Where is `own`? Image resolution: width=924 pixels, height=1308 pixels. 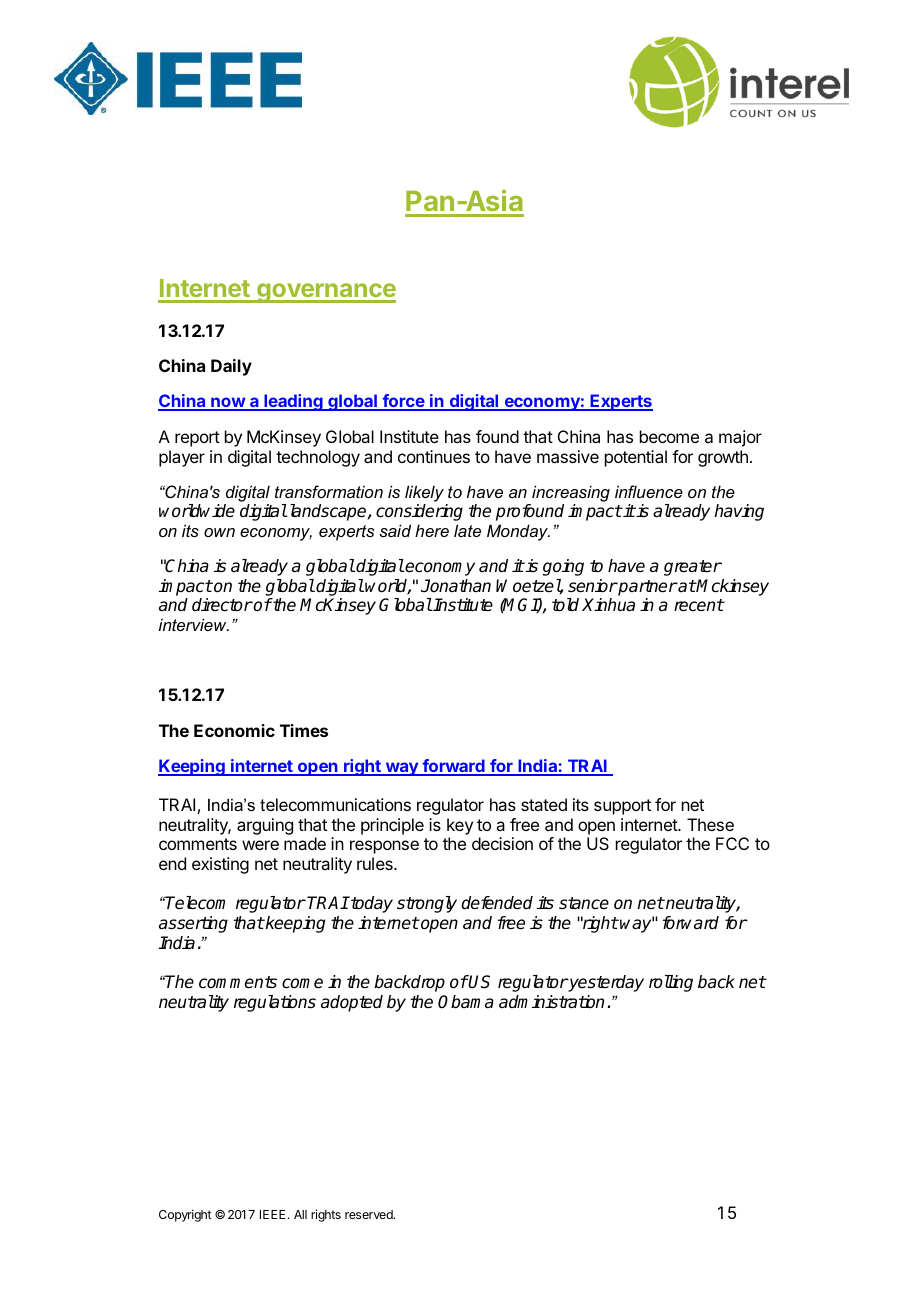 own is located at coordinates (219, 532).
